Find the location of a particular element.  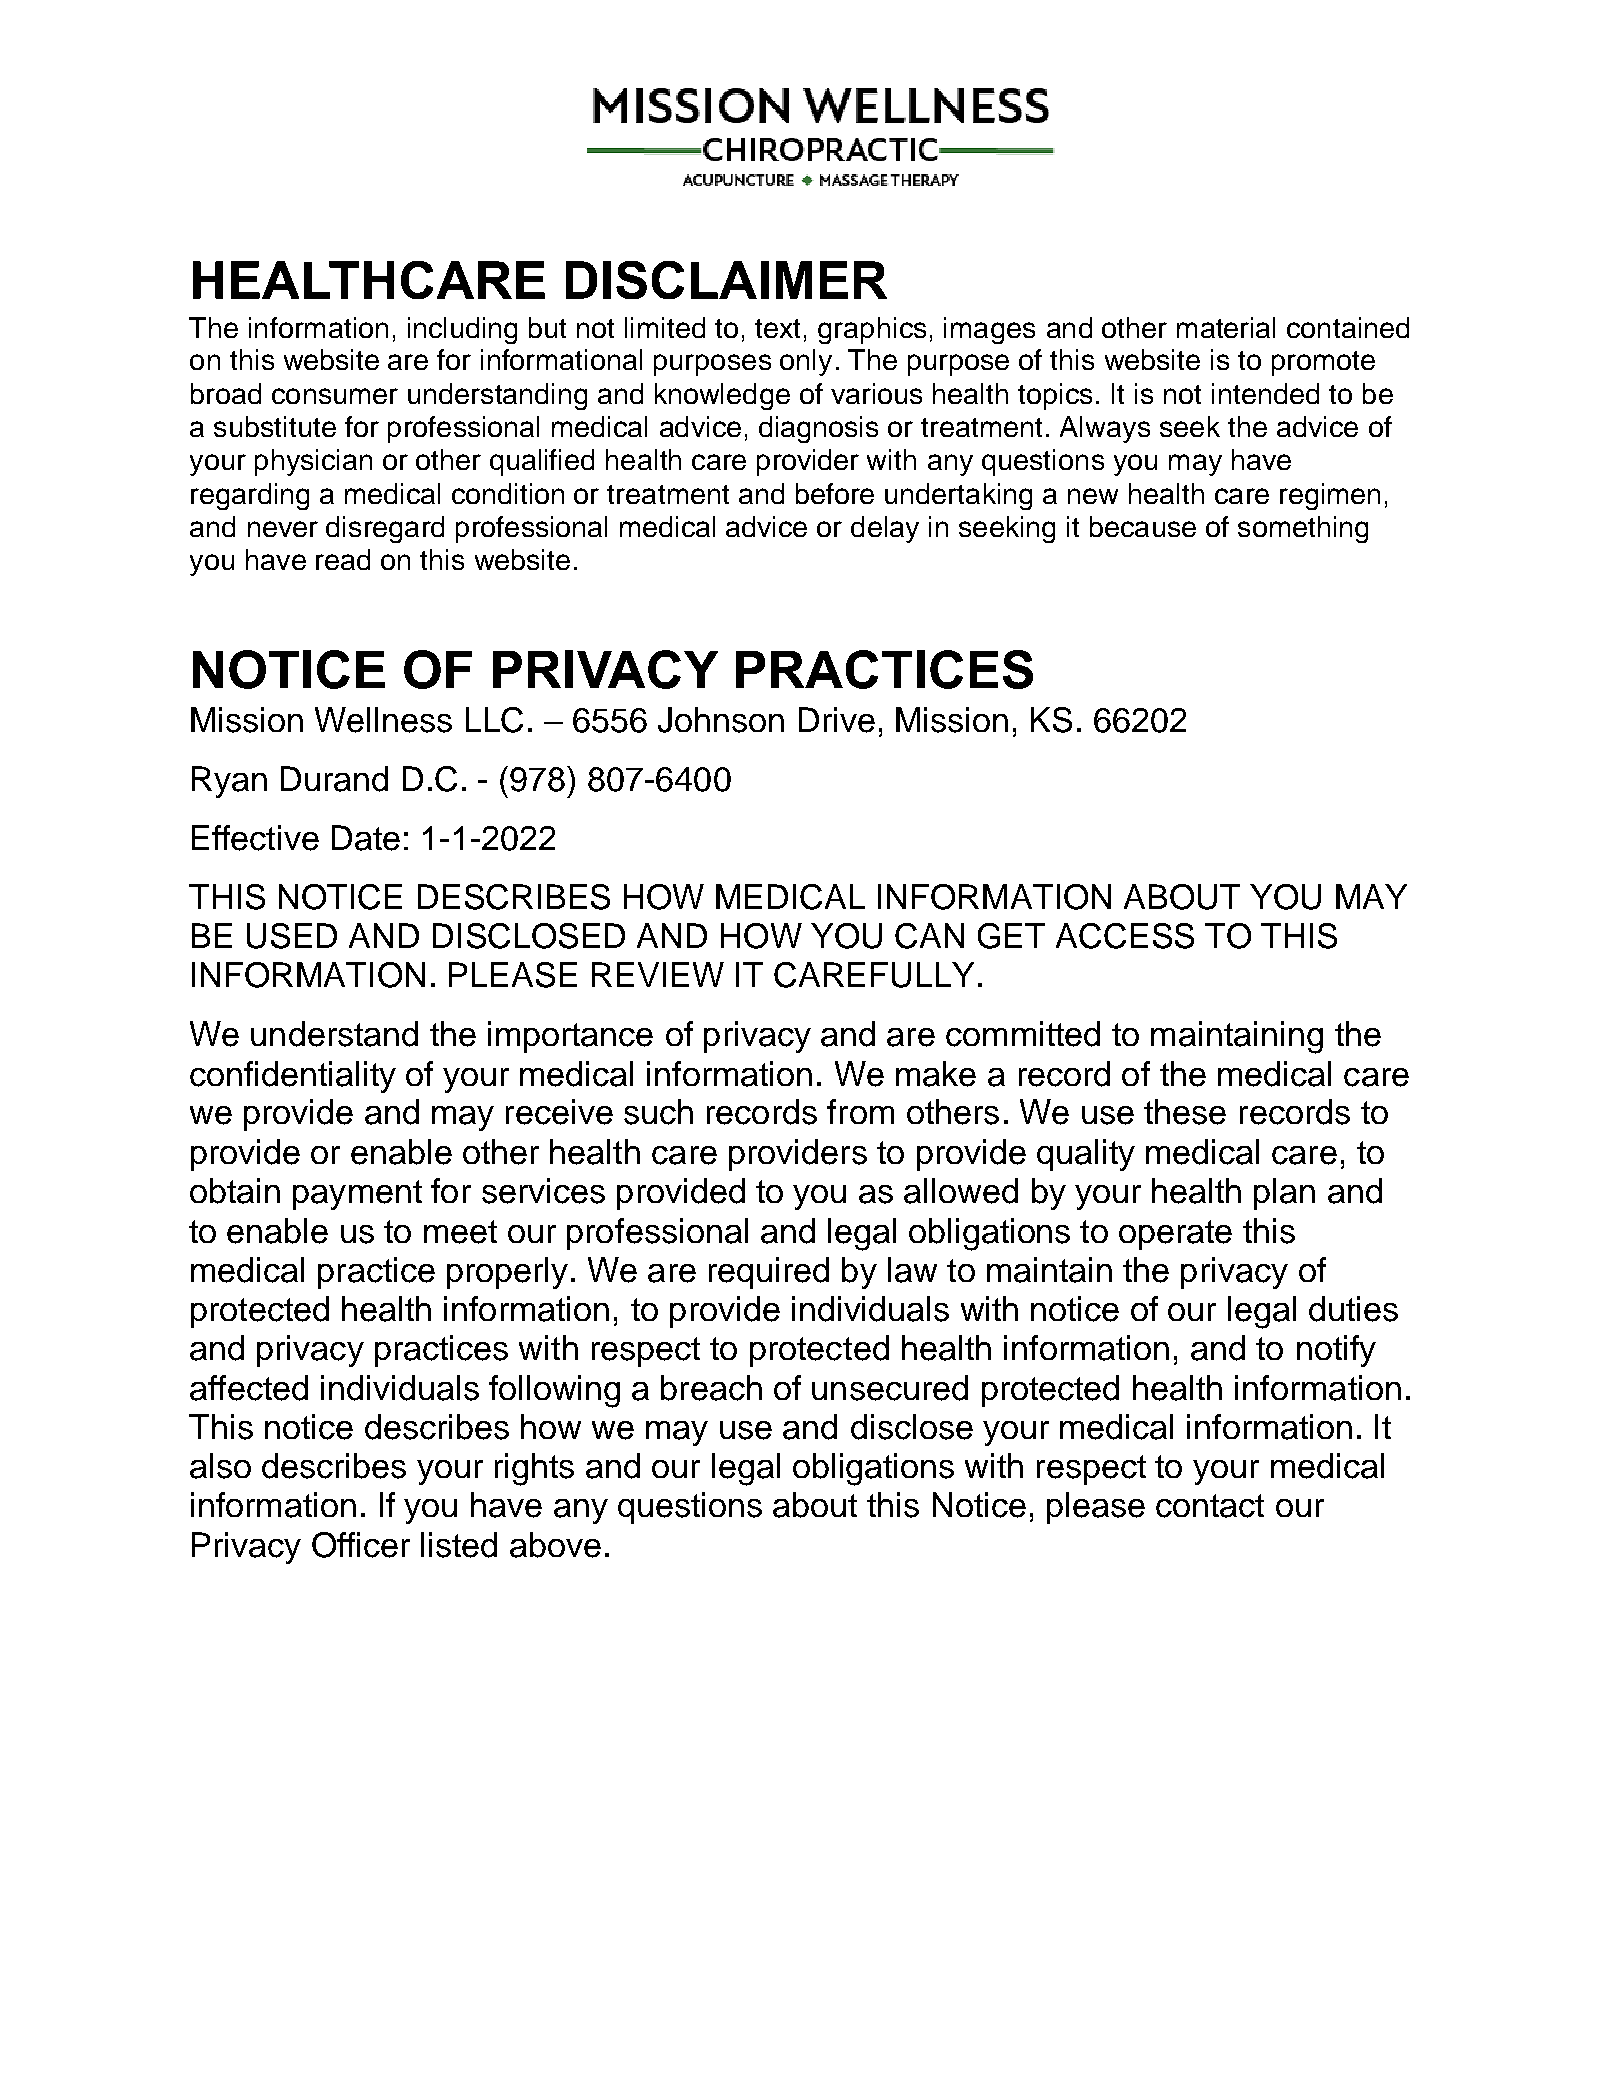

Drive is located at coordinates (837, 720).
